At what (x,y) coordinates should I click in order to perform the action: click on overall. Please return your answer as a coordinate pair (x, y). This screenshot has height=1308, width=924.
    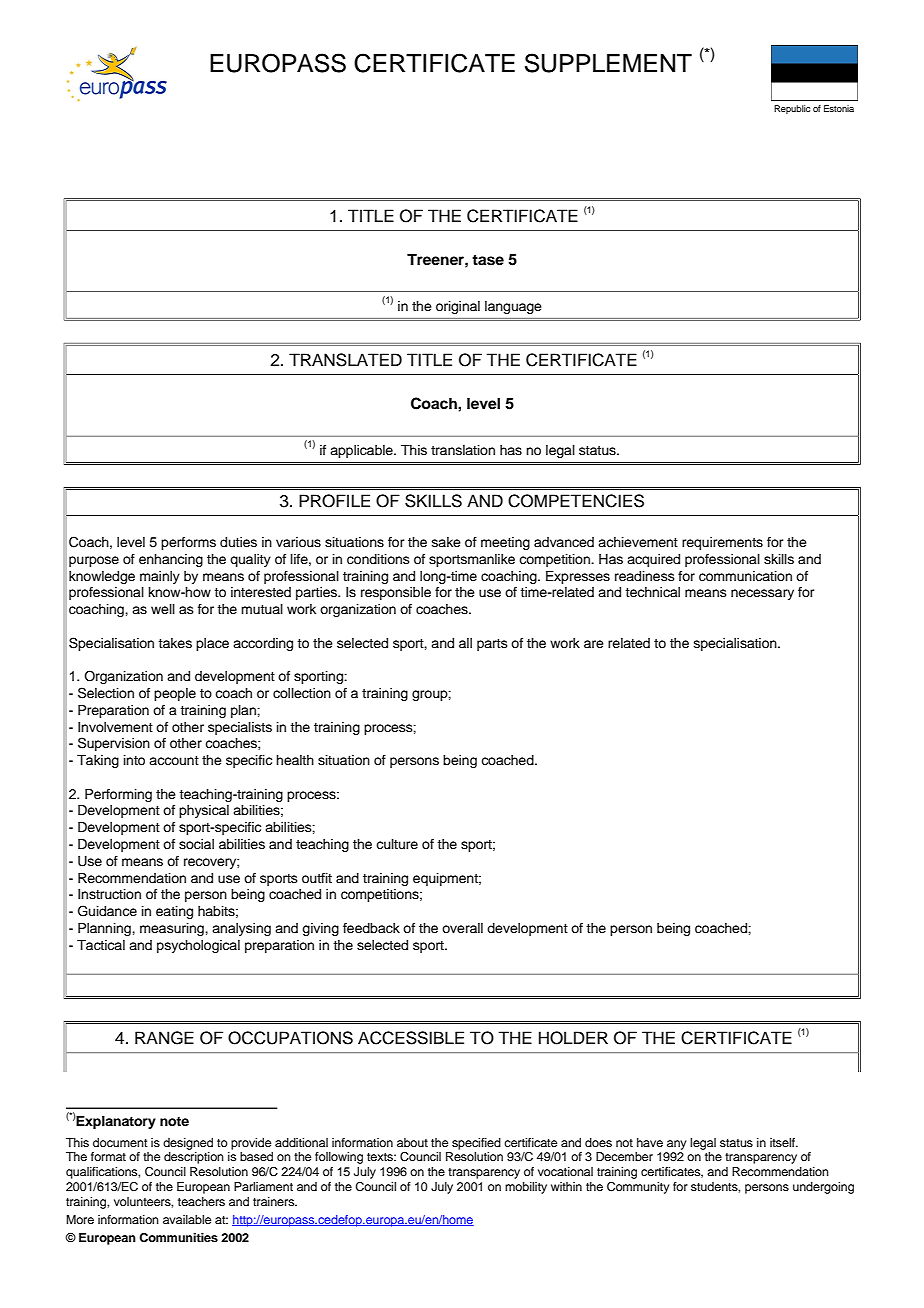
    Looking at the image, I should click on (462, 928).
